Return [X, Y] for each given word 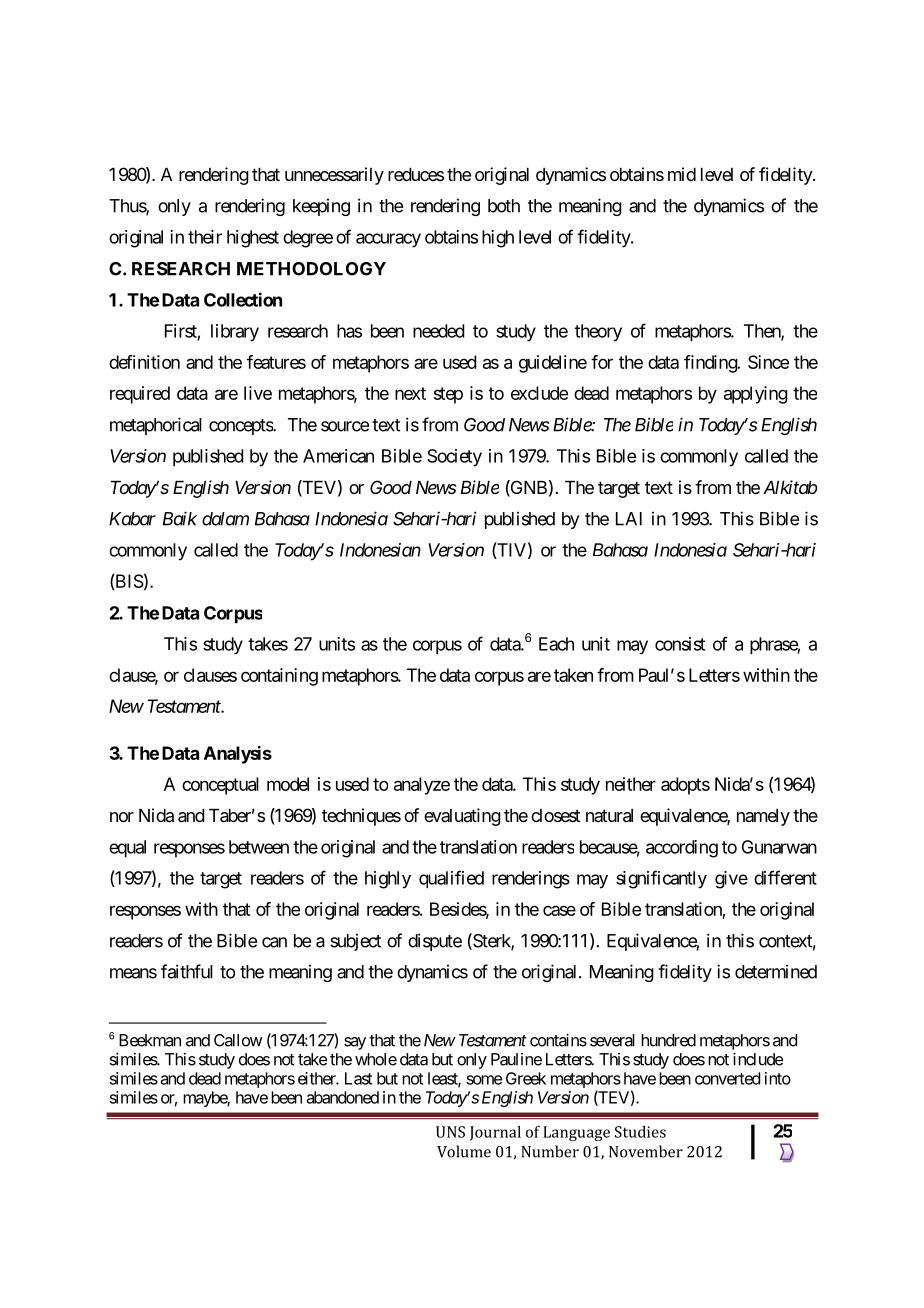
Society [454, 458]
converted [727, 1078]
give [731, 880]
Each [556, 644]
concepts [241, 427]
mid [682, 174]
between [259, 847]
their [205, 237]
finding [711, 364]
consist [680, 644]
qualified [451, 879]
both [504, 206]
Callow [238, 1040]
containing [279, 677]
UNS [450, 1132]
